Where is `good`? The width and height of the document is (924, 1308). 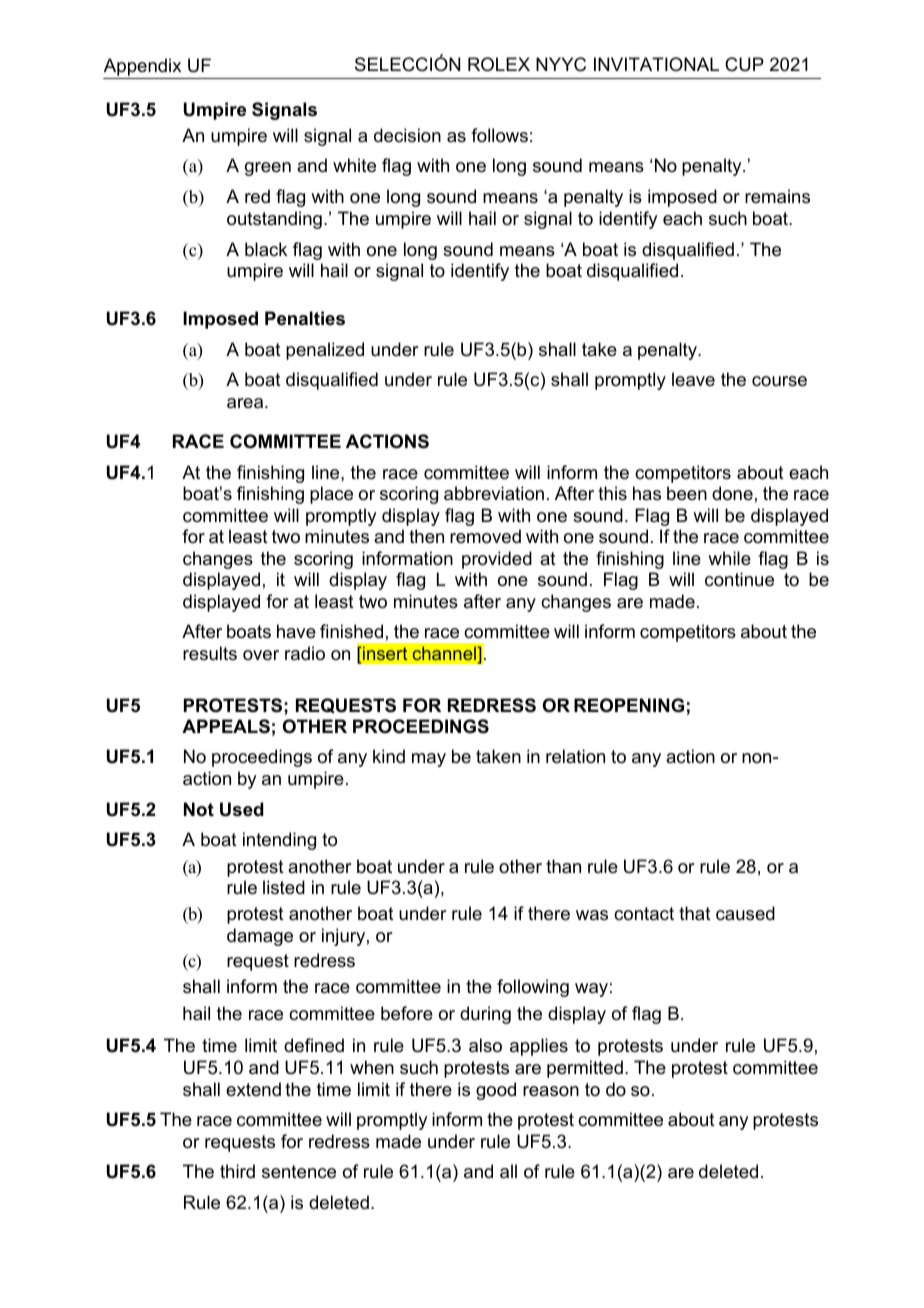
good is located at coordinates (496, 1091).
